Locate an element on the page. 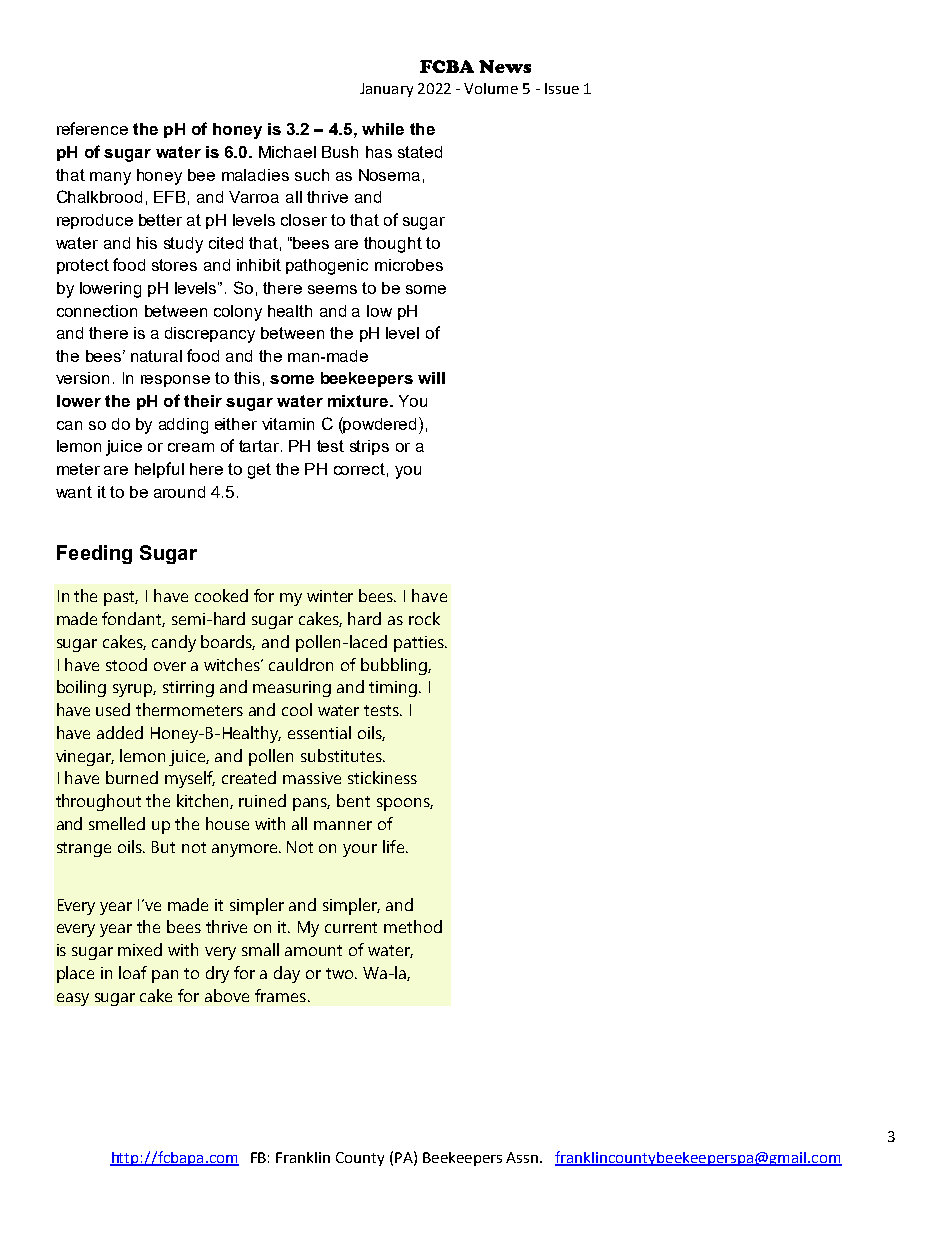  frames is located at coordinates (280, 995).
